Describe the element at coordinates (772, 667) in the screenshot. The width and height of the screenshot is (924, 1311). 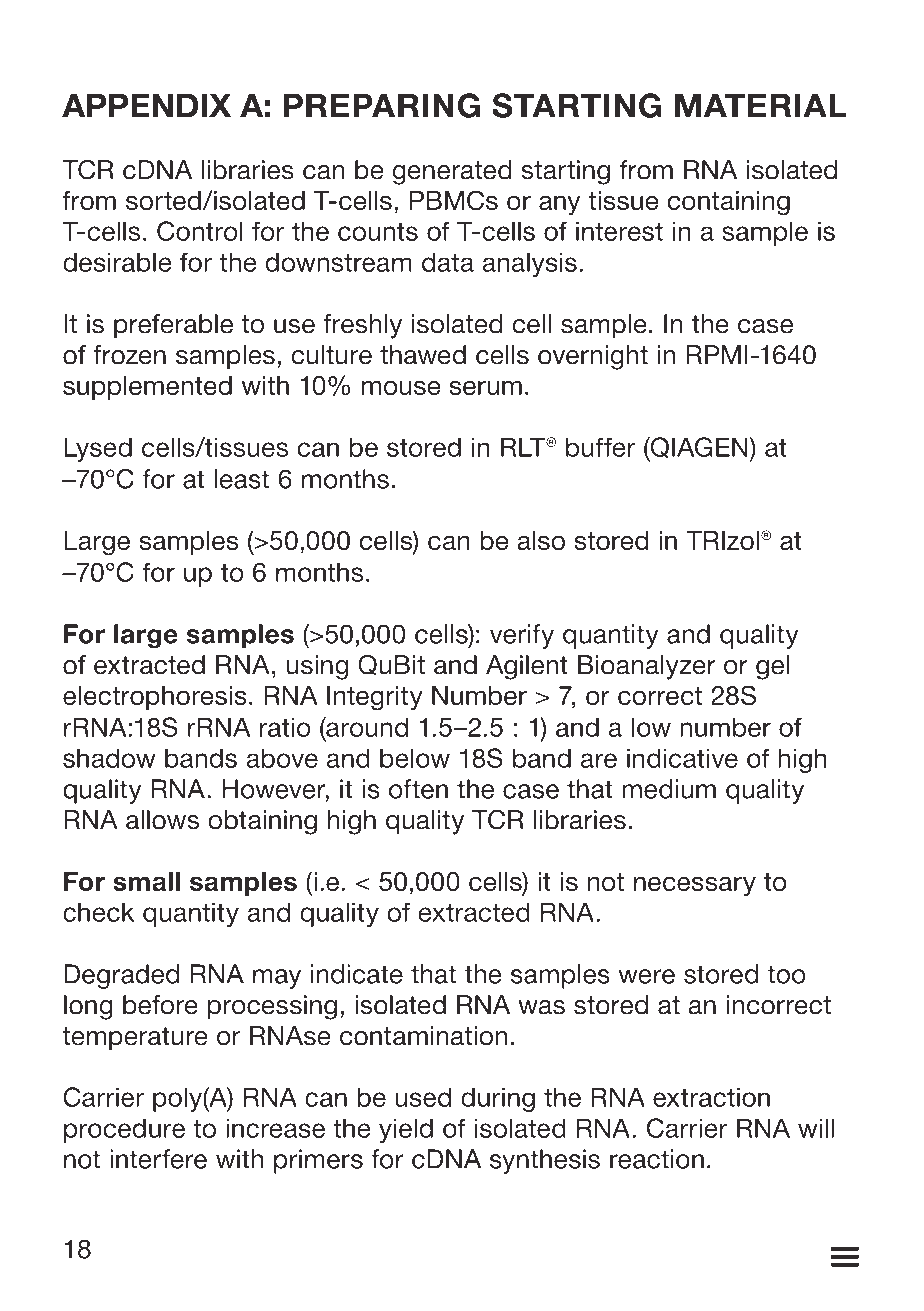
I see `gel` at that location.
